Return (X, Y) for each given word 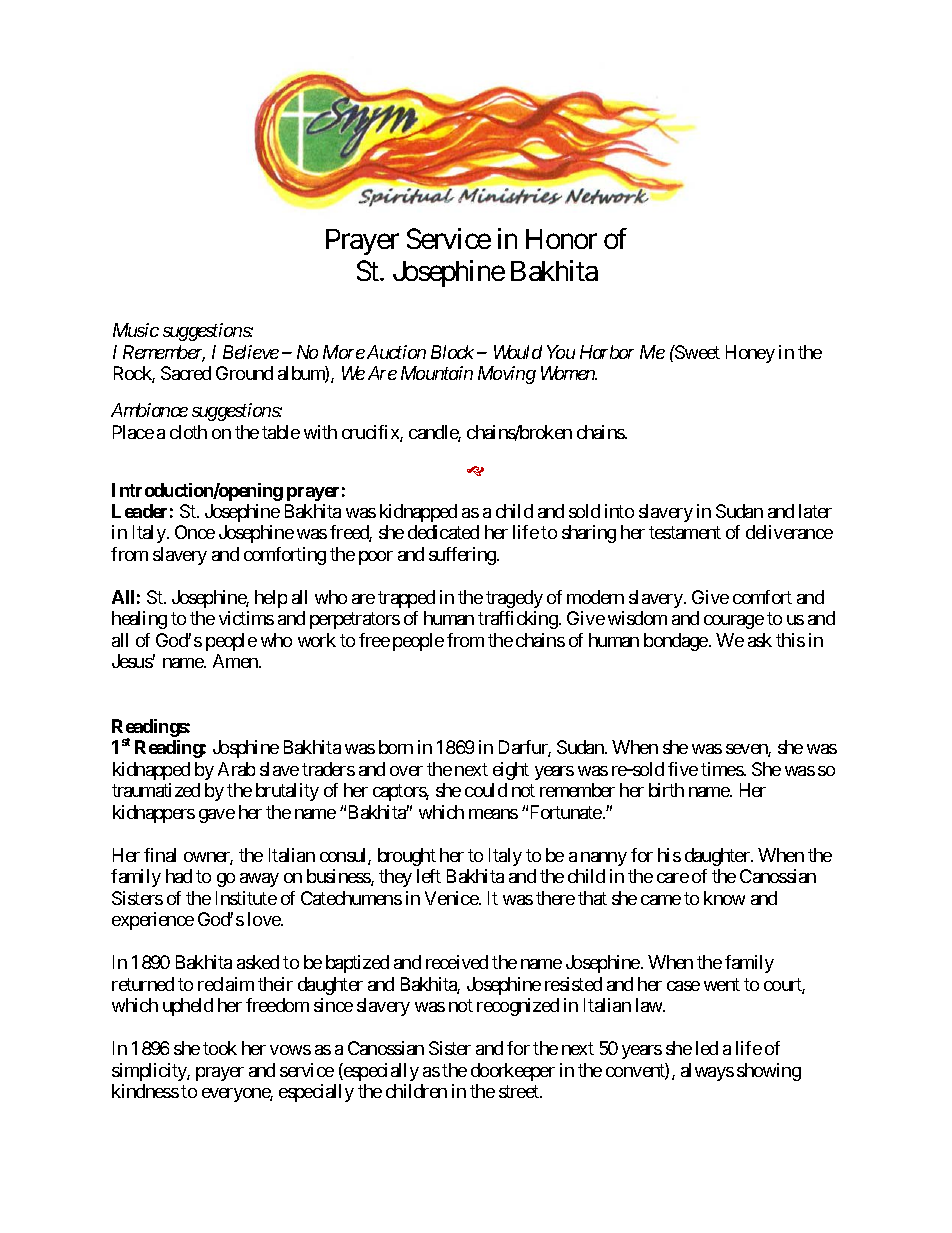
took (220, 1048)
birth (666, 790)
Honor (561, 239)
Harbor (607, 352)
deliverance (789, 532)
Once (195, 532)
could (486, 790)
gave (217, 816)
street (520, 1091)
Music (136, 330)
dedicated (443, 532)
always (707, 1072)
